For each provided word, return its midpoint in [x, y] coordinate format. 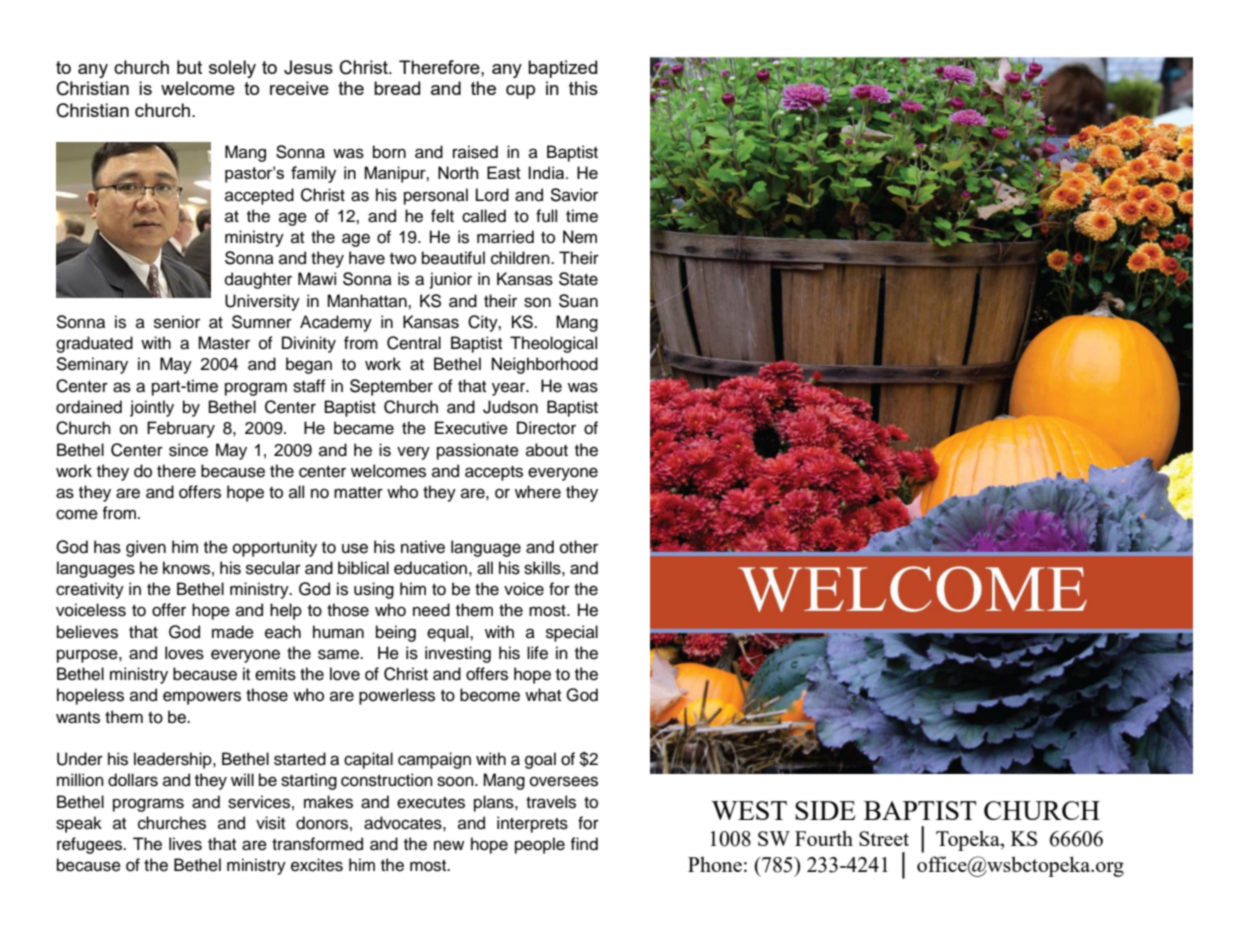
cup [520, 92]
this [583, 88]
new [449, 845]
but [189, 67]
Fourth [824, 838]
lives [185, 844]
